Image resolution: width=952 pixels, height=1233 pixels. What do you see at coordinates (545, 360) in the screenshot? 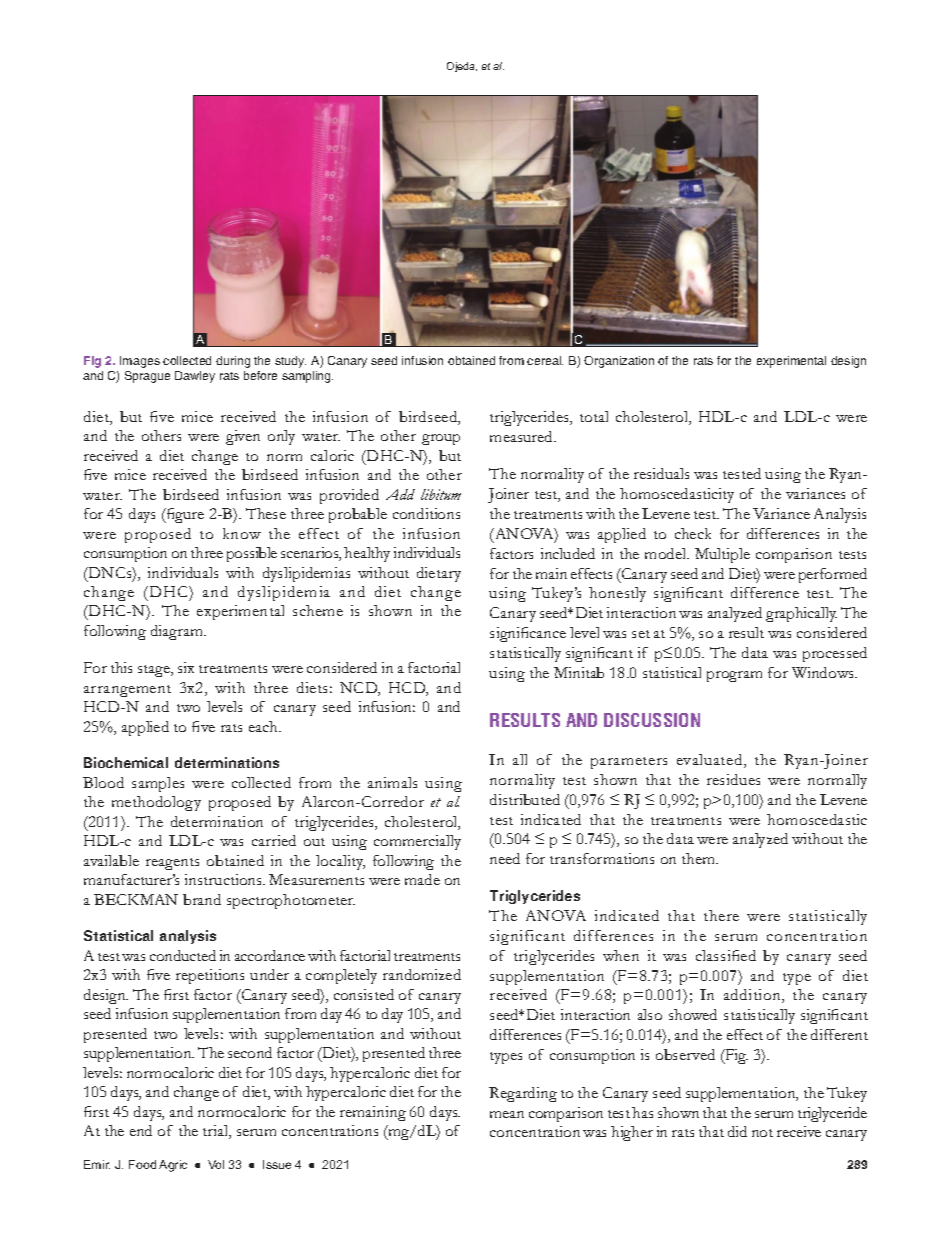
I see `cereal` at bounding box center [545, 360].
